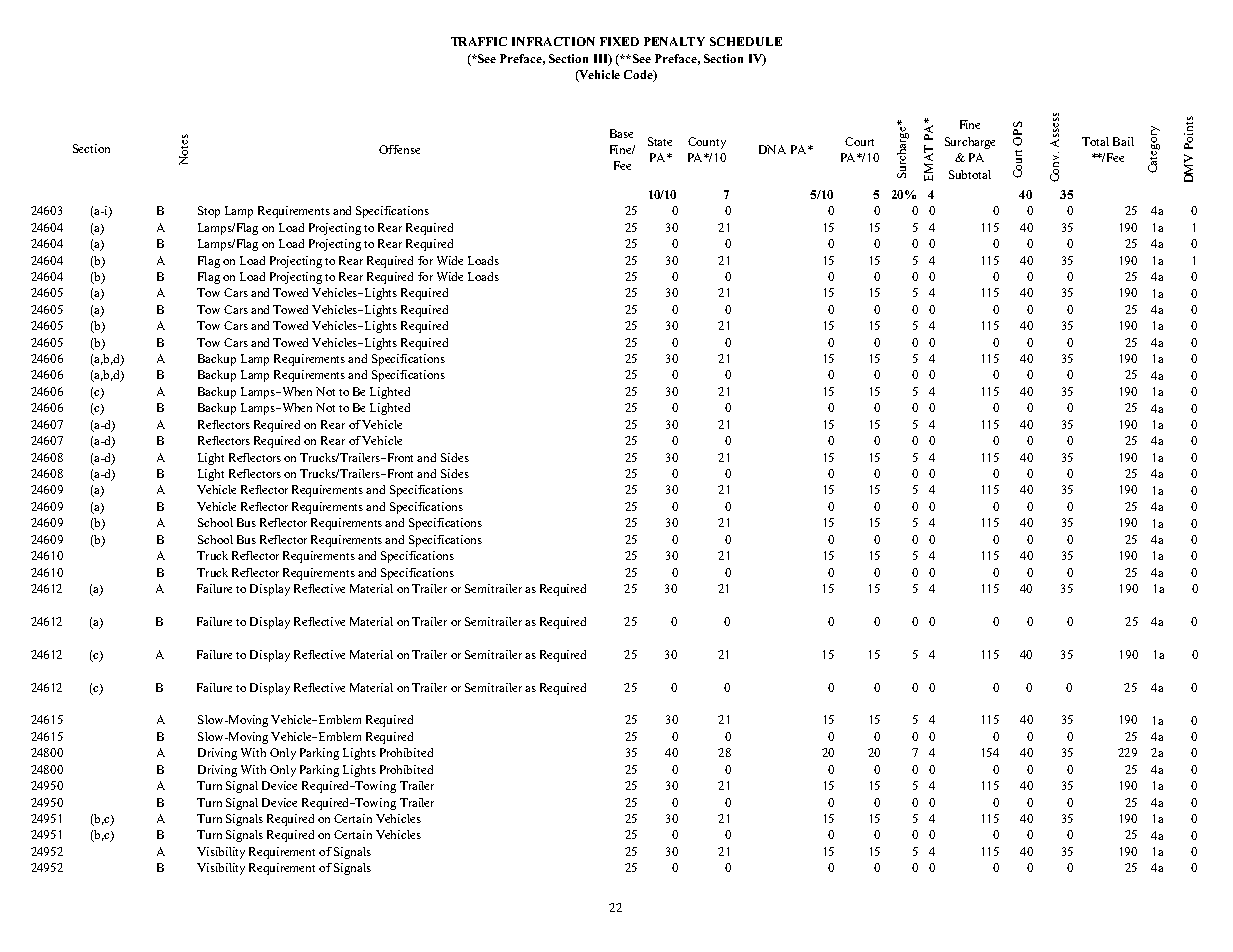 The image size is (1233, 952). What do you see at coordinates (602, 59) in the document?
I see `III` at bounding box center [602, 59].
